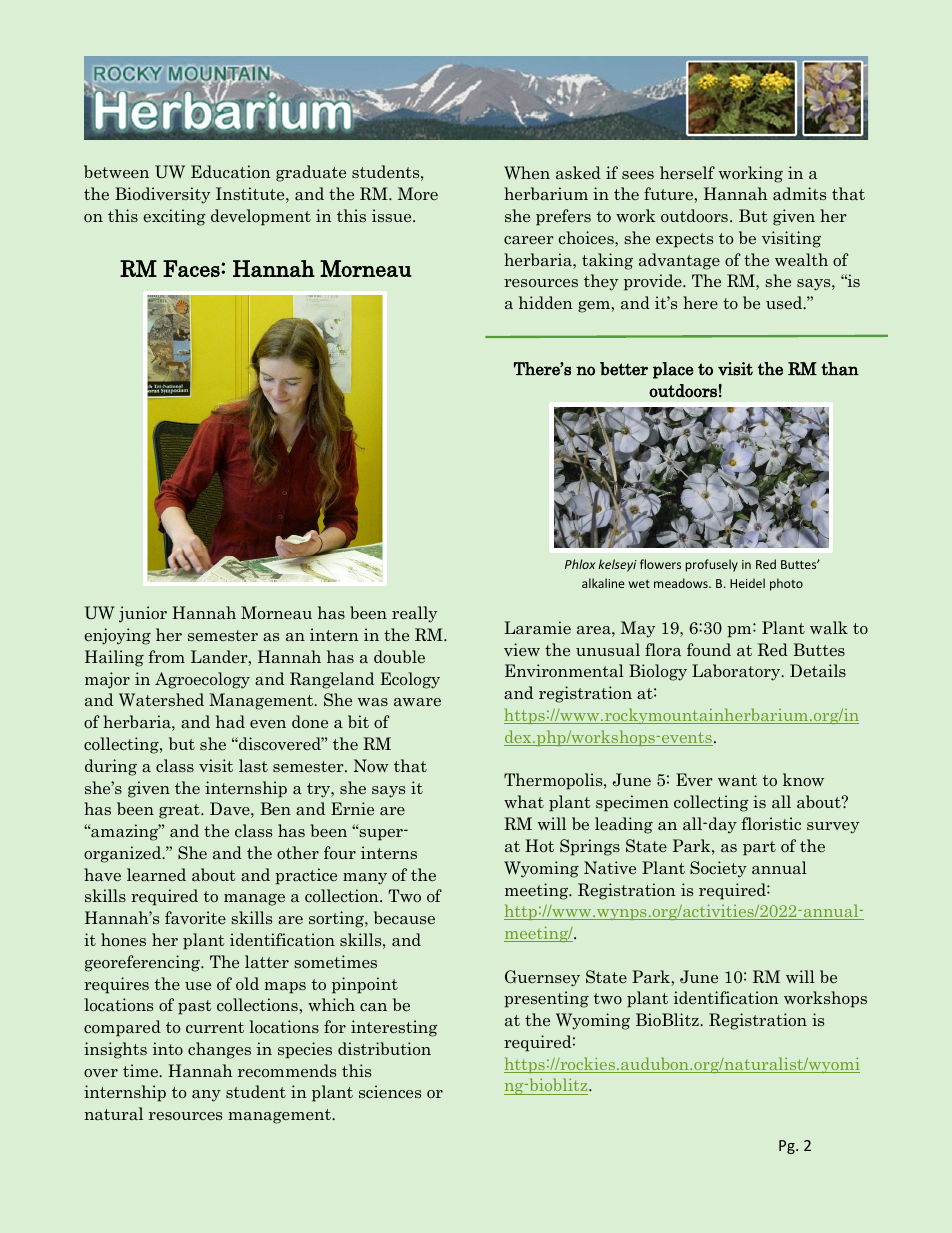 The image size is (952, 1233). Describe the element at coordinates (418, 193) in the page. I see `More` at that location.
